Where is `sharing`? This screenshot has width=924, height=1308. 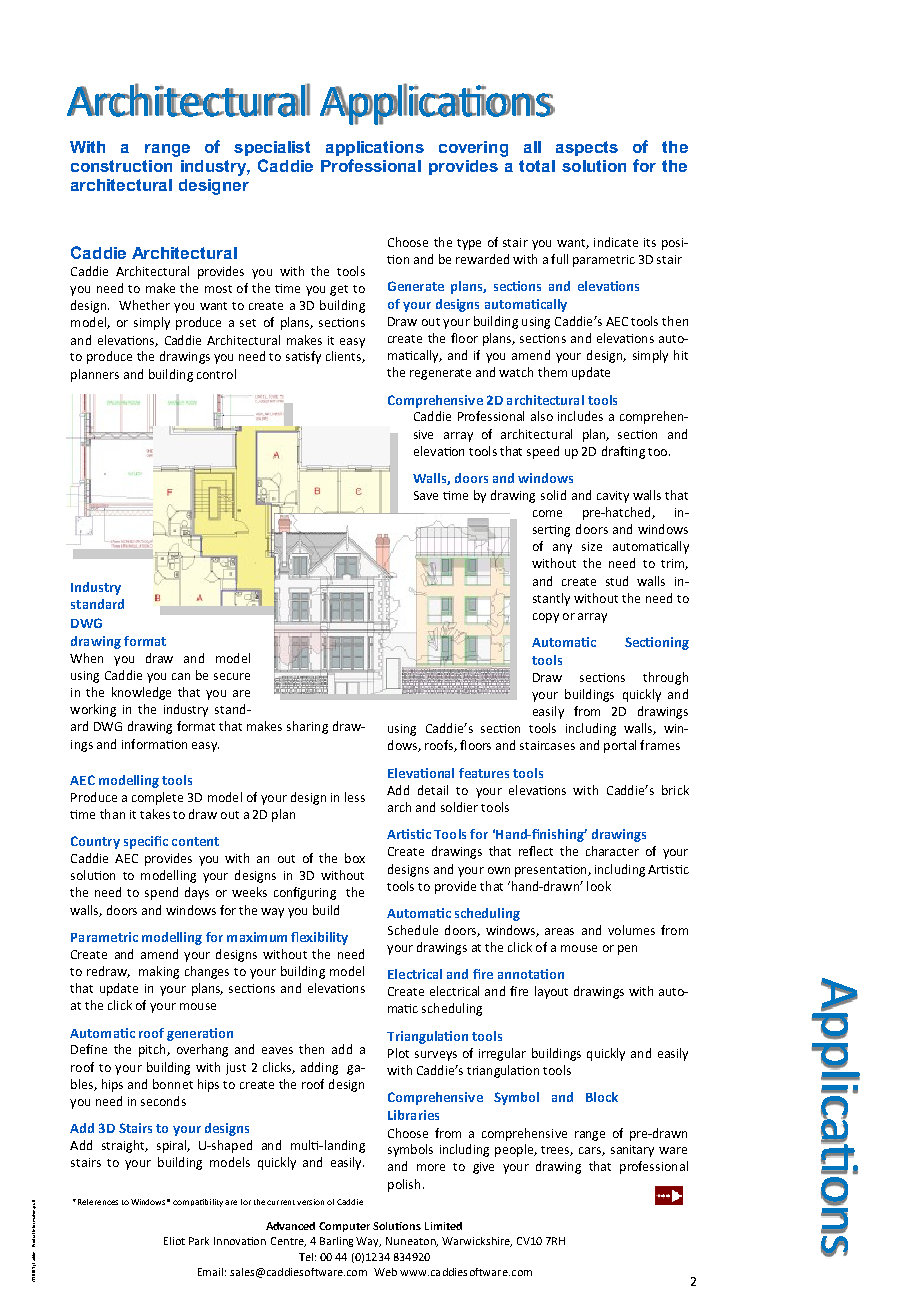 sharing is located at coordinates (307, 727).
